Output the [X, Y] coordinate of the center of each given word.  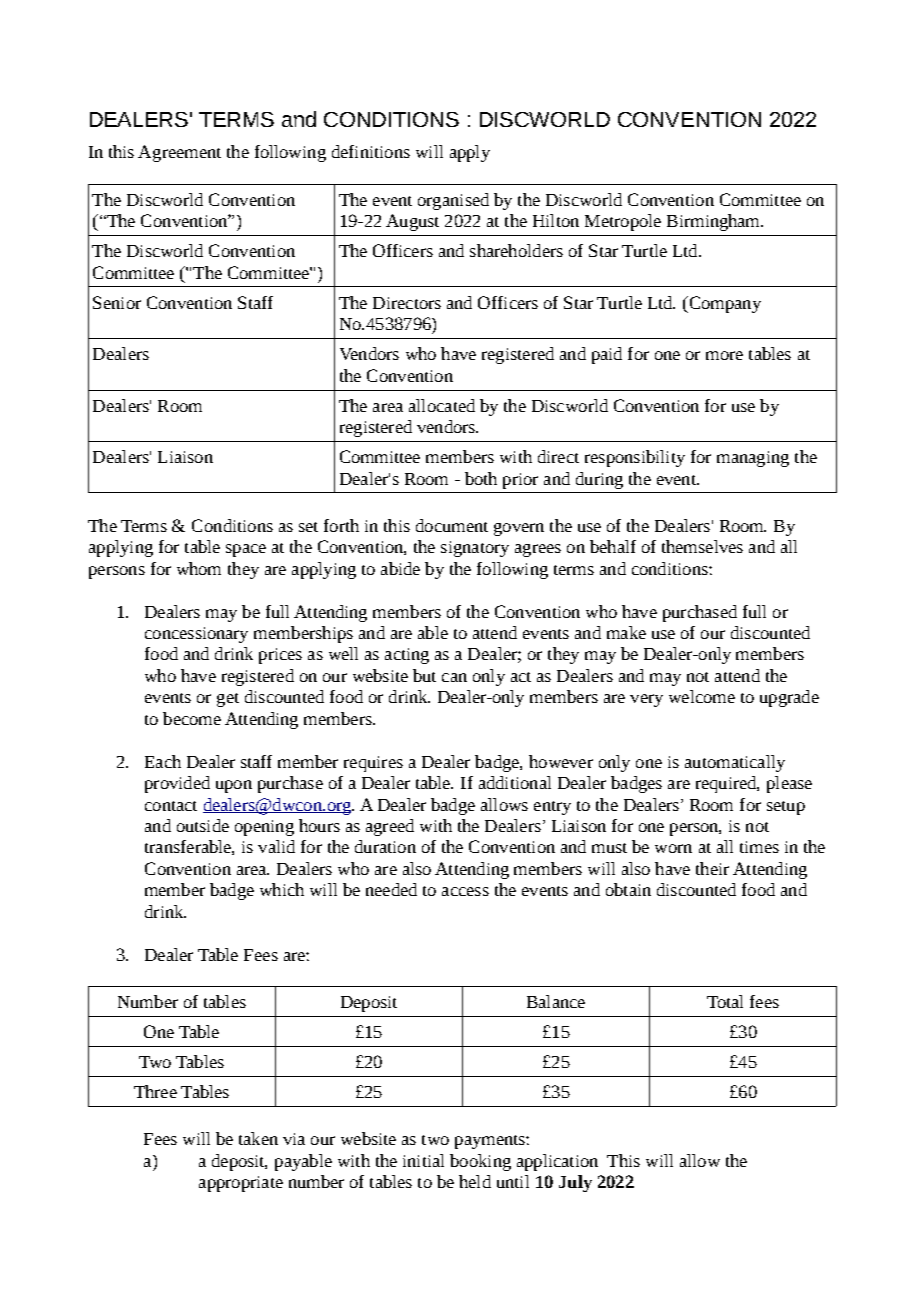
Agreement [179, 153]
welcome [702, 696]
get [228, 700]
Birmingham [715, 222]
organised [453, 201]
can [454, 677]
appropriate [241, 1184]
